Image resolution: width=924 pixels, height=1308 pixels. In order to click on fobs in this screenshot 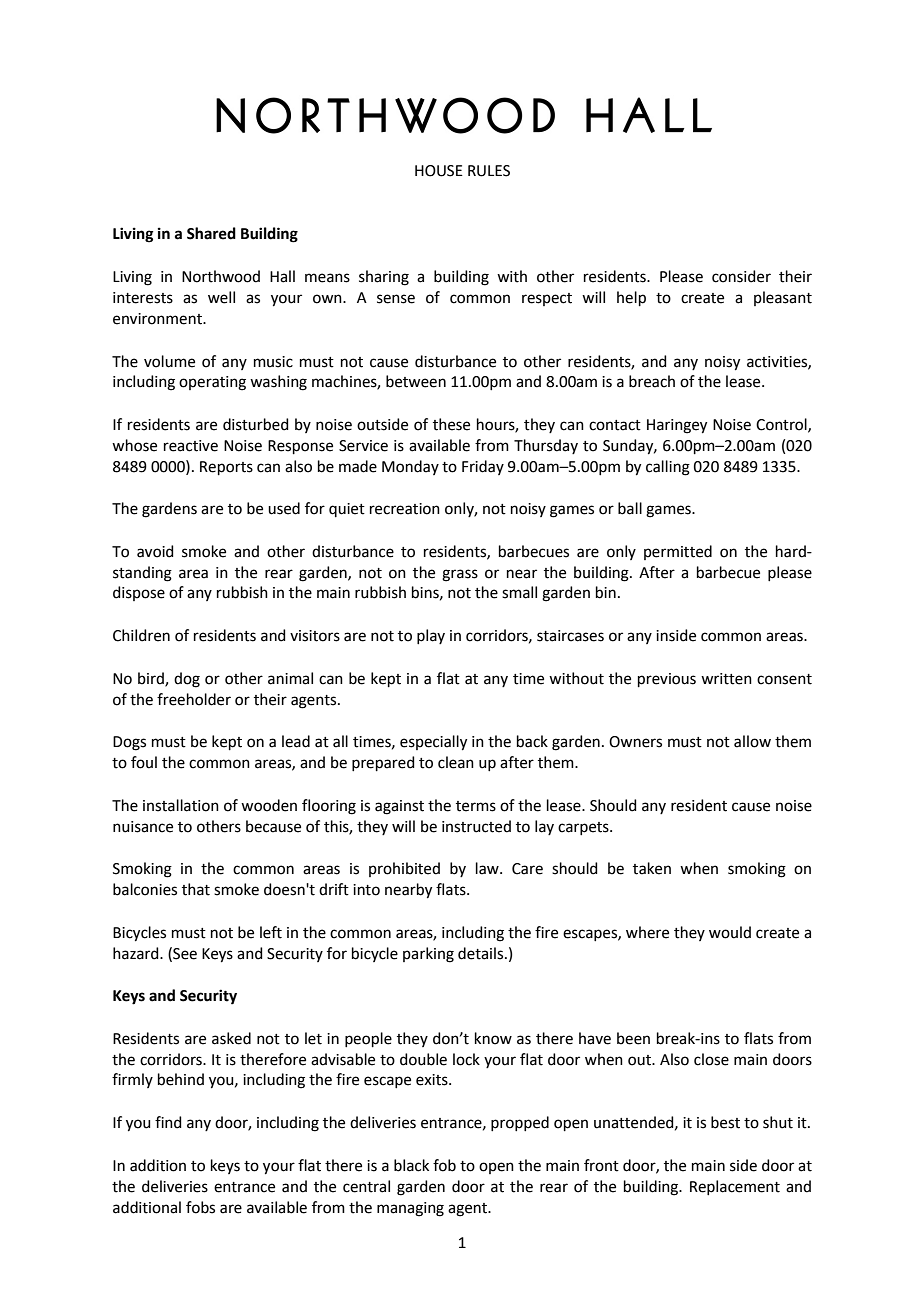, I will do `click(200, 1207)`.
